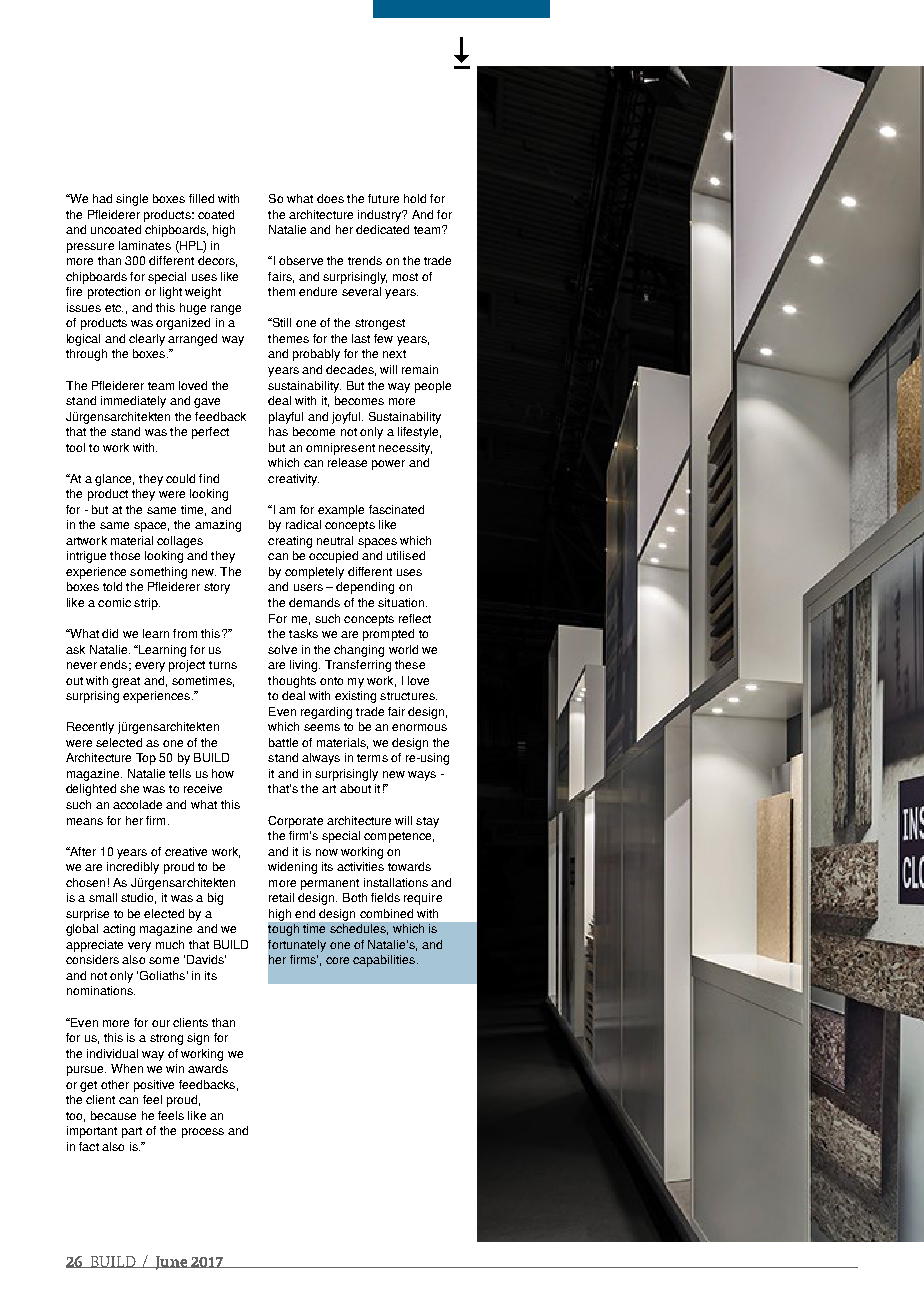 The height and width of the screenshot is (1308, 924). Describe the element at coordinates (283, 742) in the screenshot. I see `battle` at that location.
